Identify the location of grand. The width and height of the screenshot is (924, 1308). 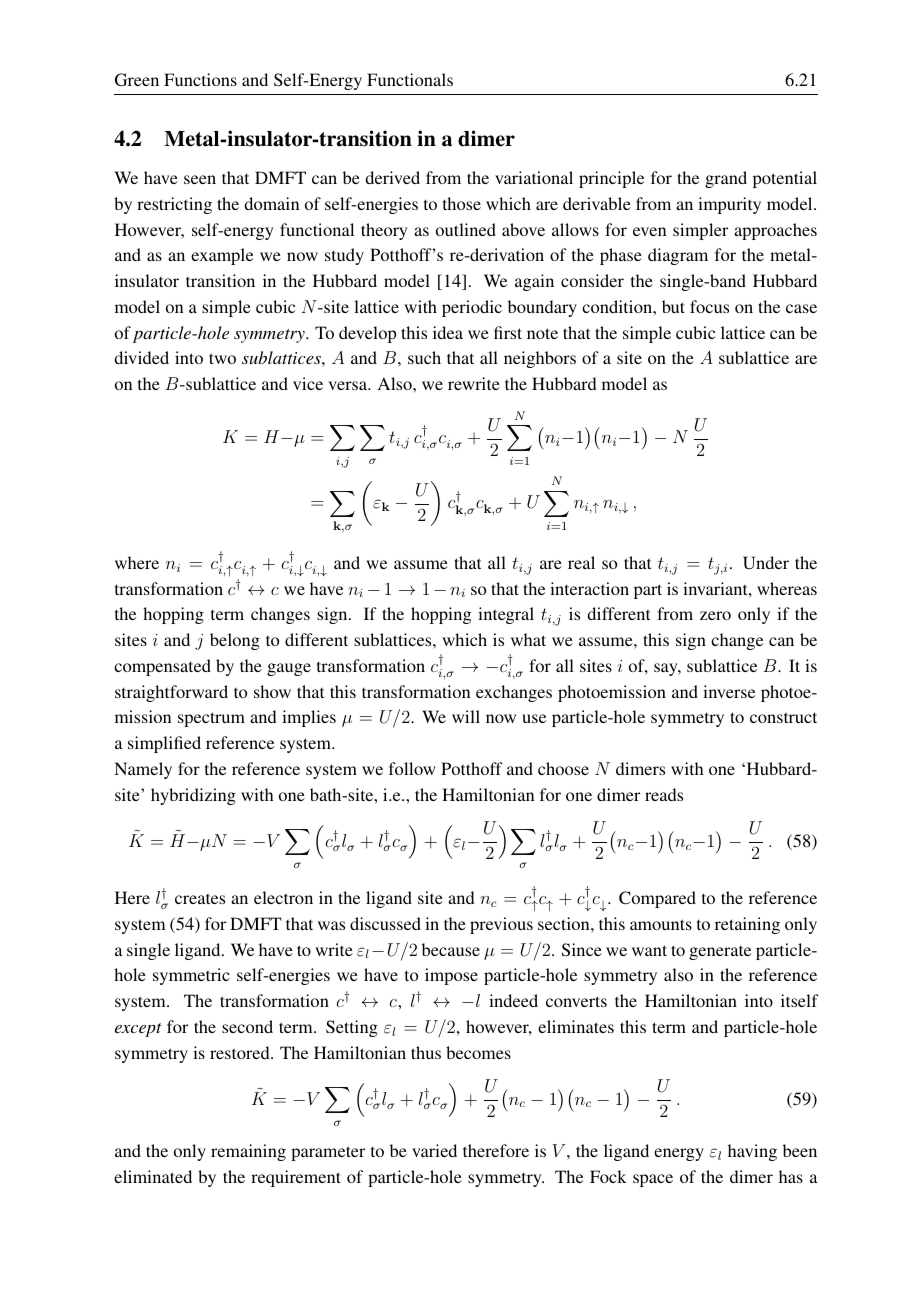
(726, 179).
